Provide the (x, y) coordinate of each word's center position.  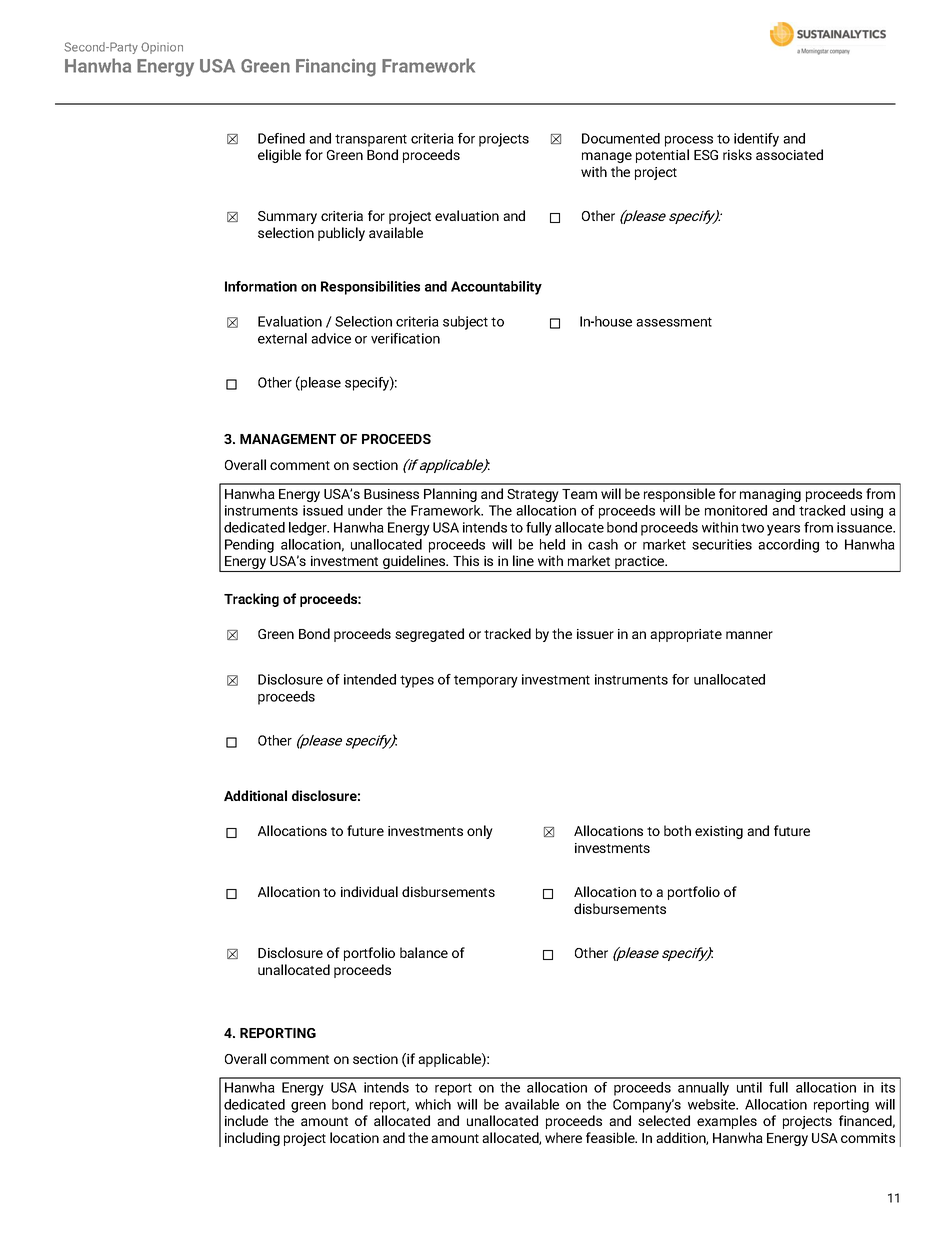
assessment (674, 322)
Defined (281, 138)
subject (465, 323)
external (282, 338)
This (466, 560)
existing (719, 832)
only (480, 832)
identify (756, 140)
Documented (621, 138)
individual (369, 891)
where (563, 1137)
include (246, 1120)
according (788, 546)
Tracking (251, 600)
